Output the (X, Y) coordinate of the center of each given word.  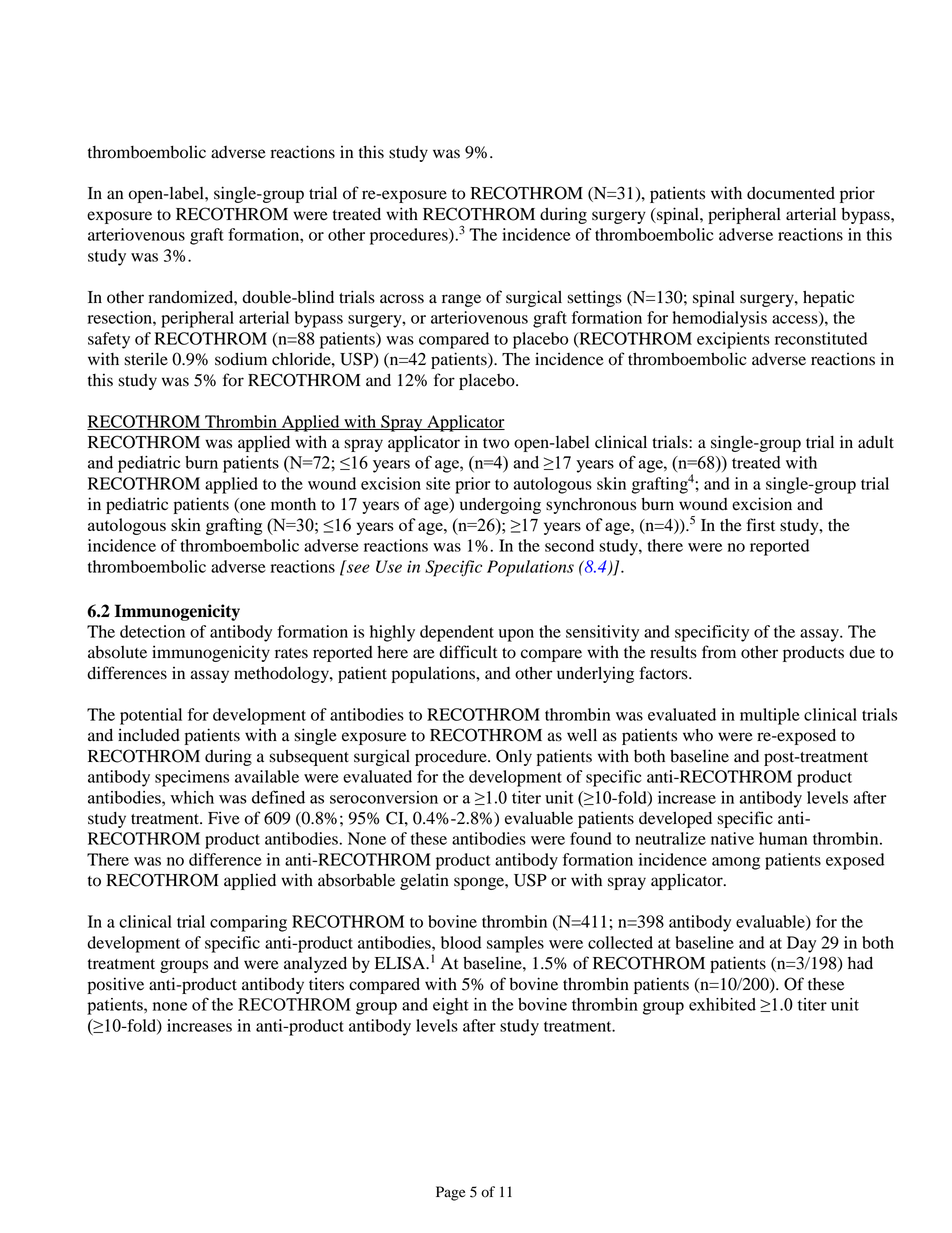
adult (876, 442)
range (461, 300)
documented (791, 193)
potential (151, 716)
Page (450, 1193)
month (293, 504)
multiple (770, 716)
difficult (468, 652)
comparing (248, 923)
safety (109, 340)
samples (515, 944)
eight (451, 1006)
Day (801, 944)
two (496, 443)
